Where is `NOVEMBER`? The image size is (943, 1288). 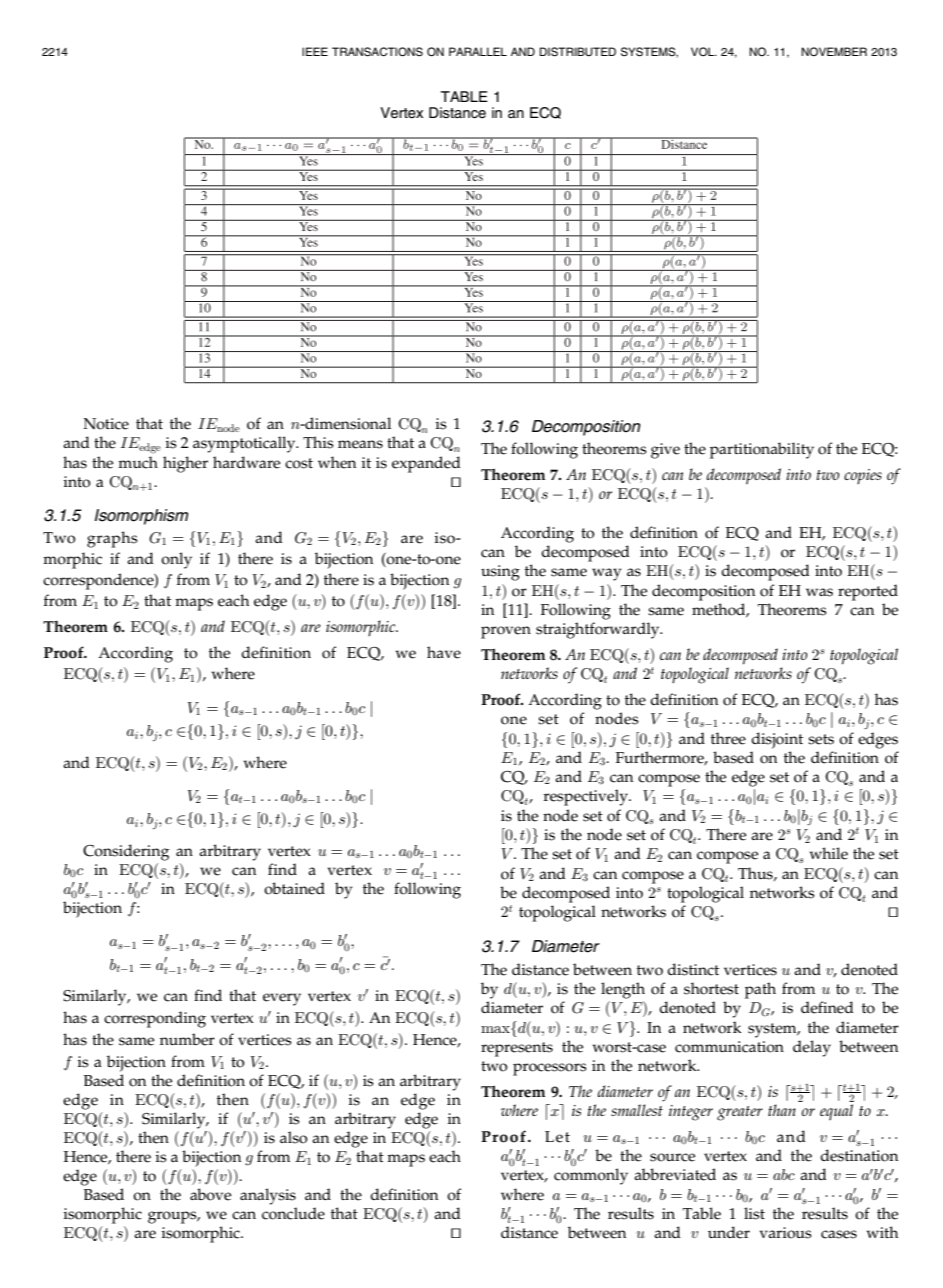
NOVEMBER is located at coordinates (834, 51).
